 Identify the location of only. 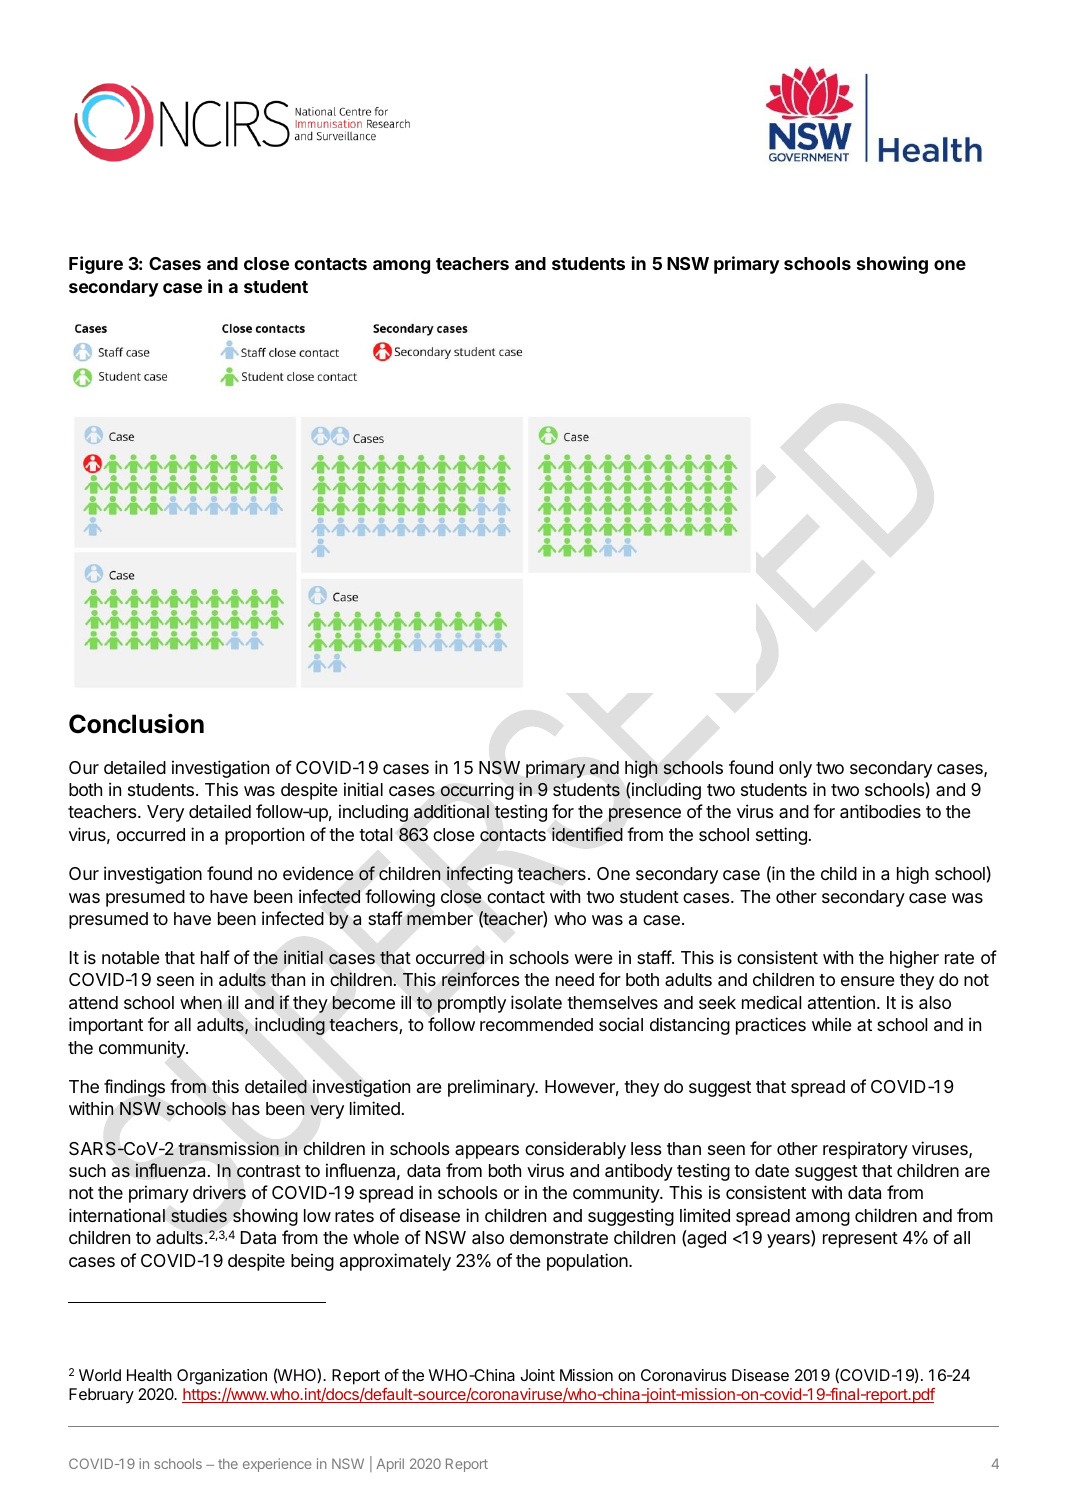
(795, 769).
